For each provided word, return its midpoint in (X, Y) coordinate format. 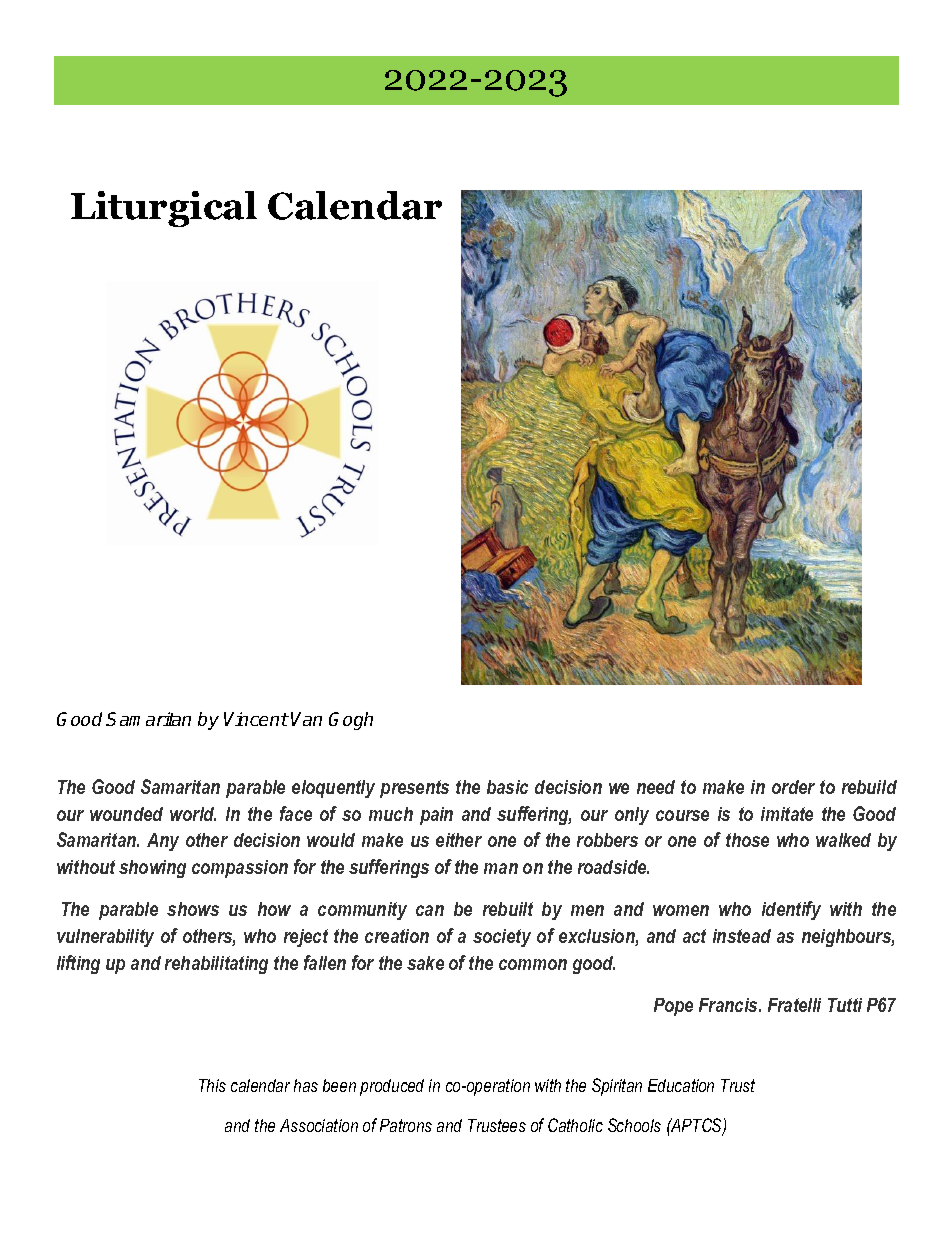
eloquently (333, 789)
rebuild (869, 787)
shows (193, 909)
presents (414, 789)
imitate (787, 814)
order (793, 787)
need (656, 787)
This (212, 1085)
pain (436, 816)
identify (791, 910)
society (502, 938)
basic (507, 787)
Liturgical (164, 209)
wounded (126, 814)
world (193, 814)
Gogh (351, 721)
